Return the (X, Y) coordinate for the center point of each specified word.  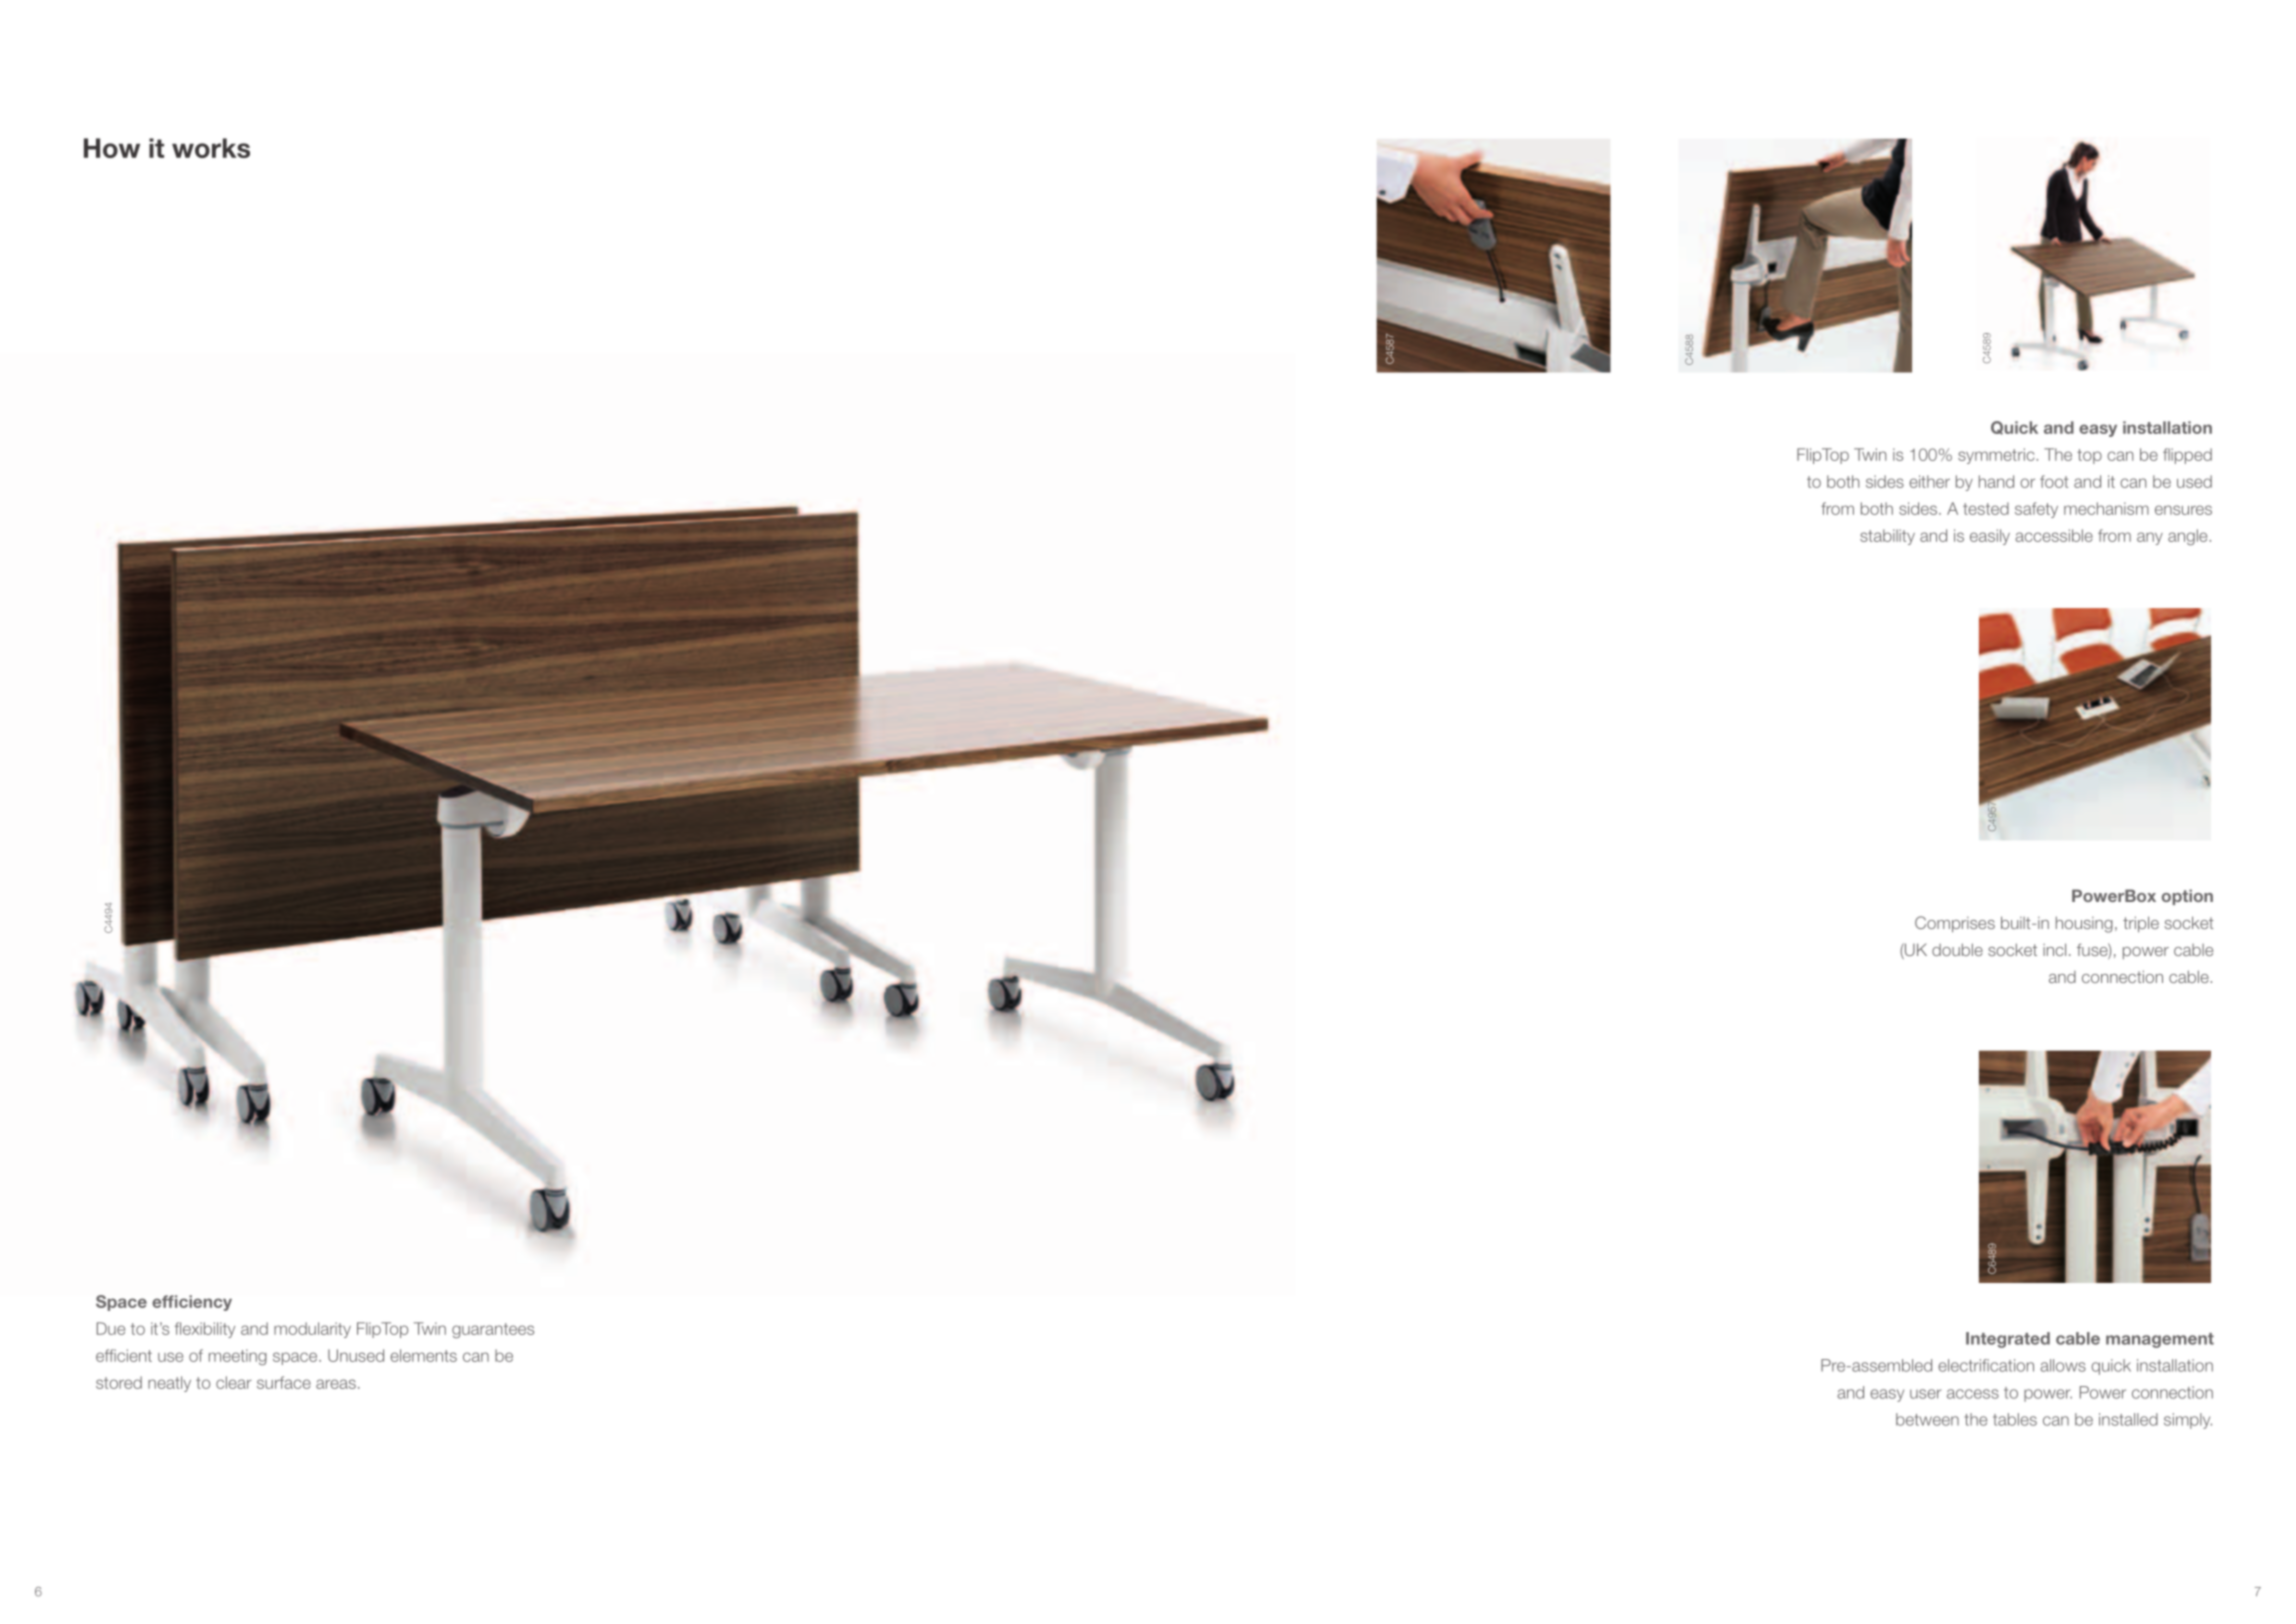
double (1957, 949)
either (1929, 481)
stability (1887, 537)
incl (2054, 949)
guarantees (493, 1330)
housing (2084, 924)
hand (1996, 481)
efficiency (192, 1303)
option (2187, 897)
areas (336, 1384)
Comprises (1955, 924)
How (112, 148)
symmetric (1997, 456)
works (211, 148)
